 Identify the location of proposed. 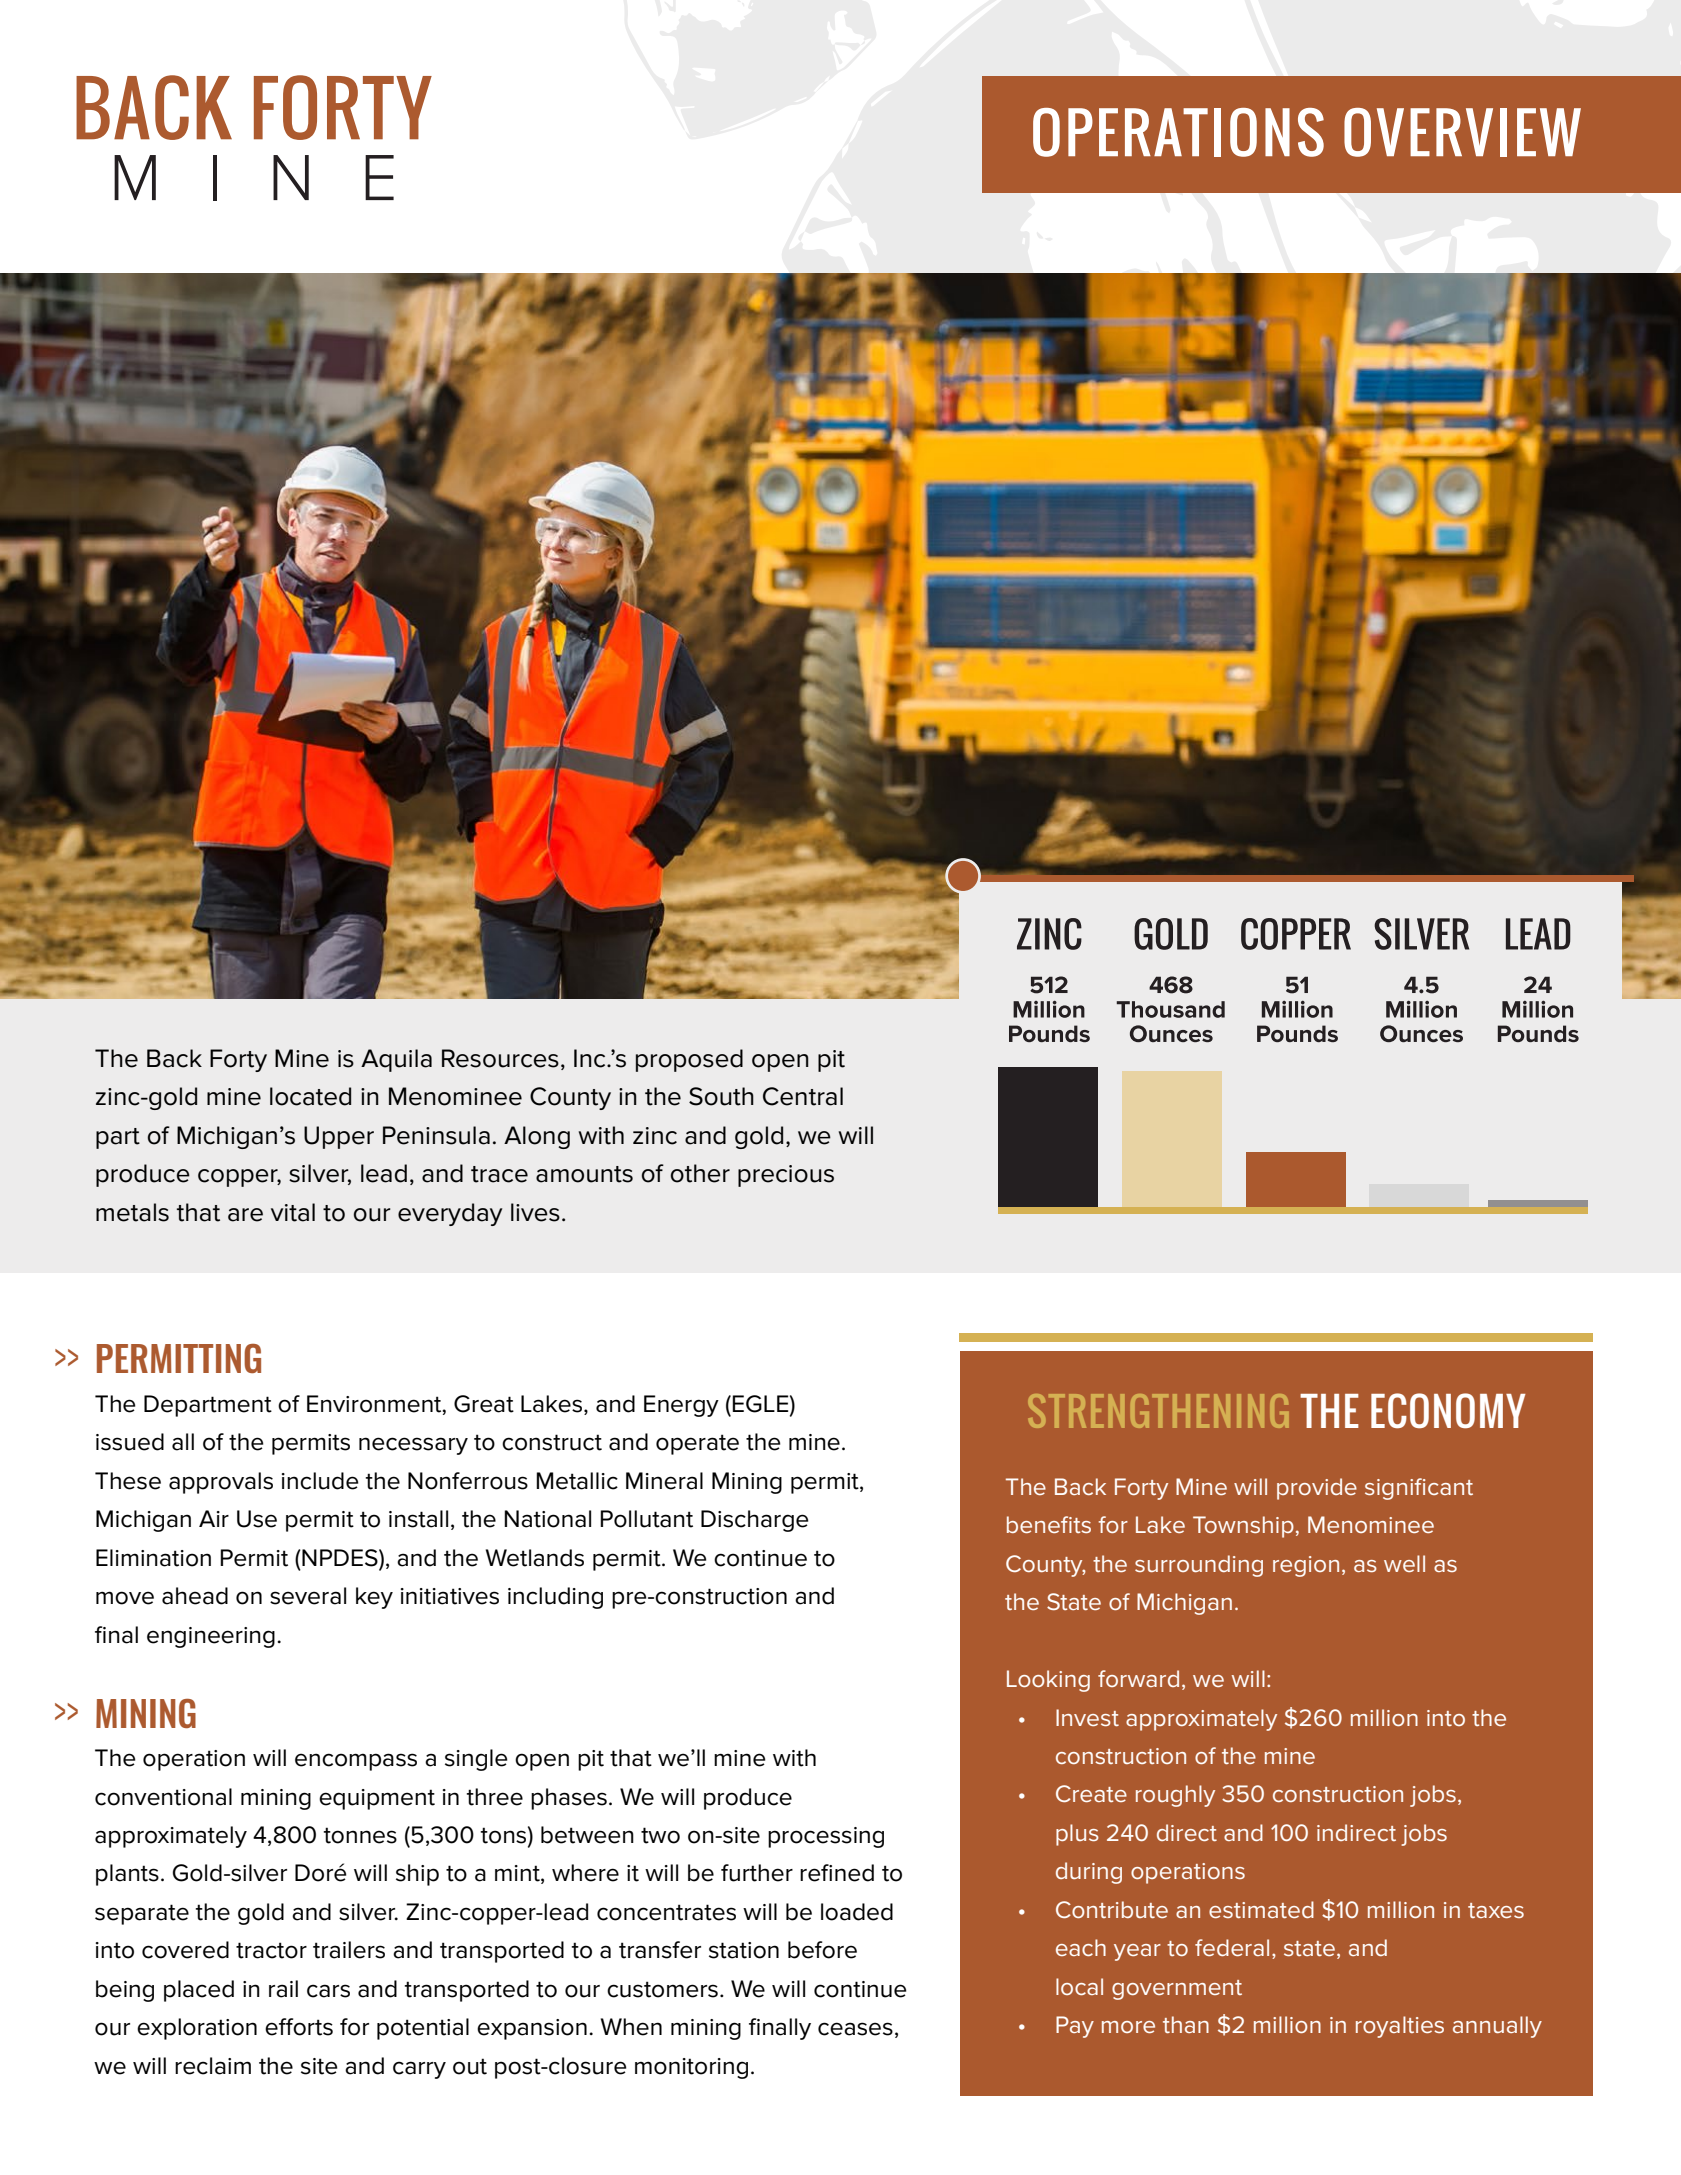
(689, 1060).
